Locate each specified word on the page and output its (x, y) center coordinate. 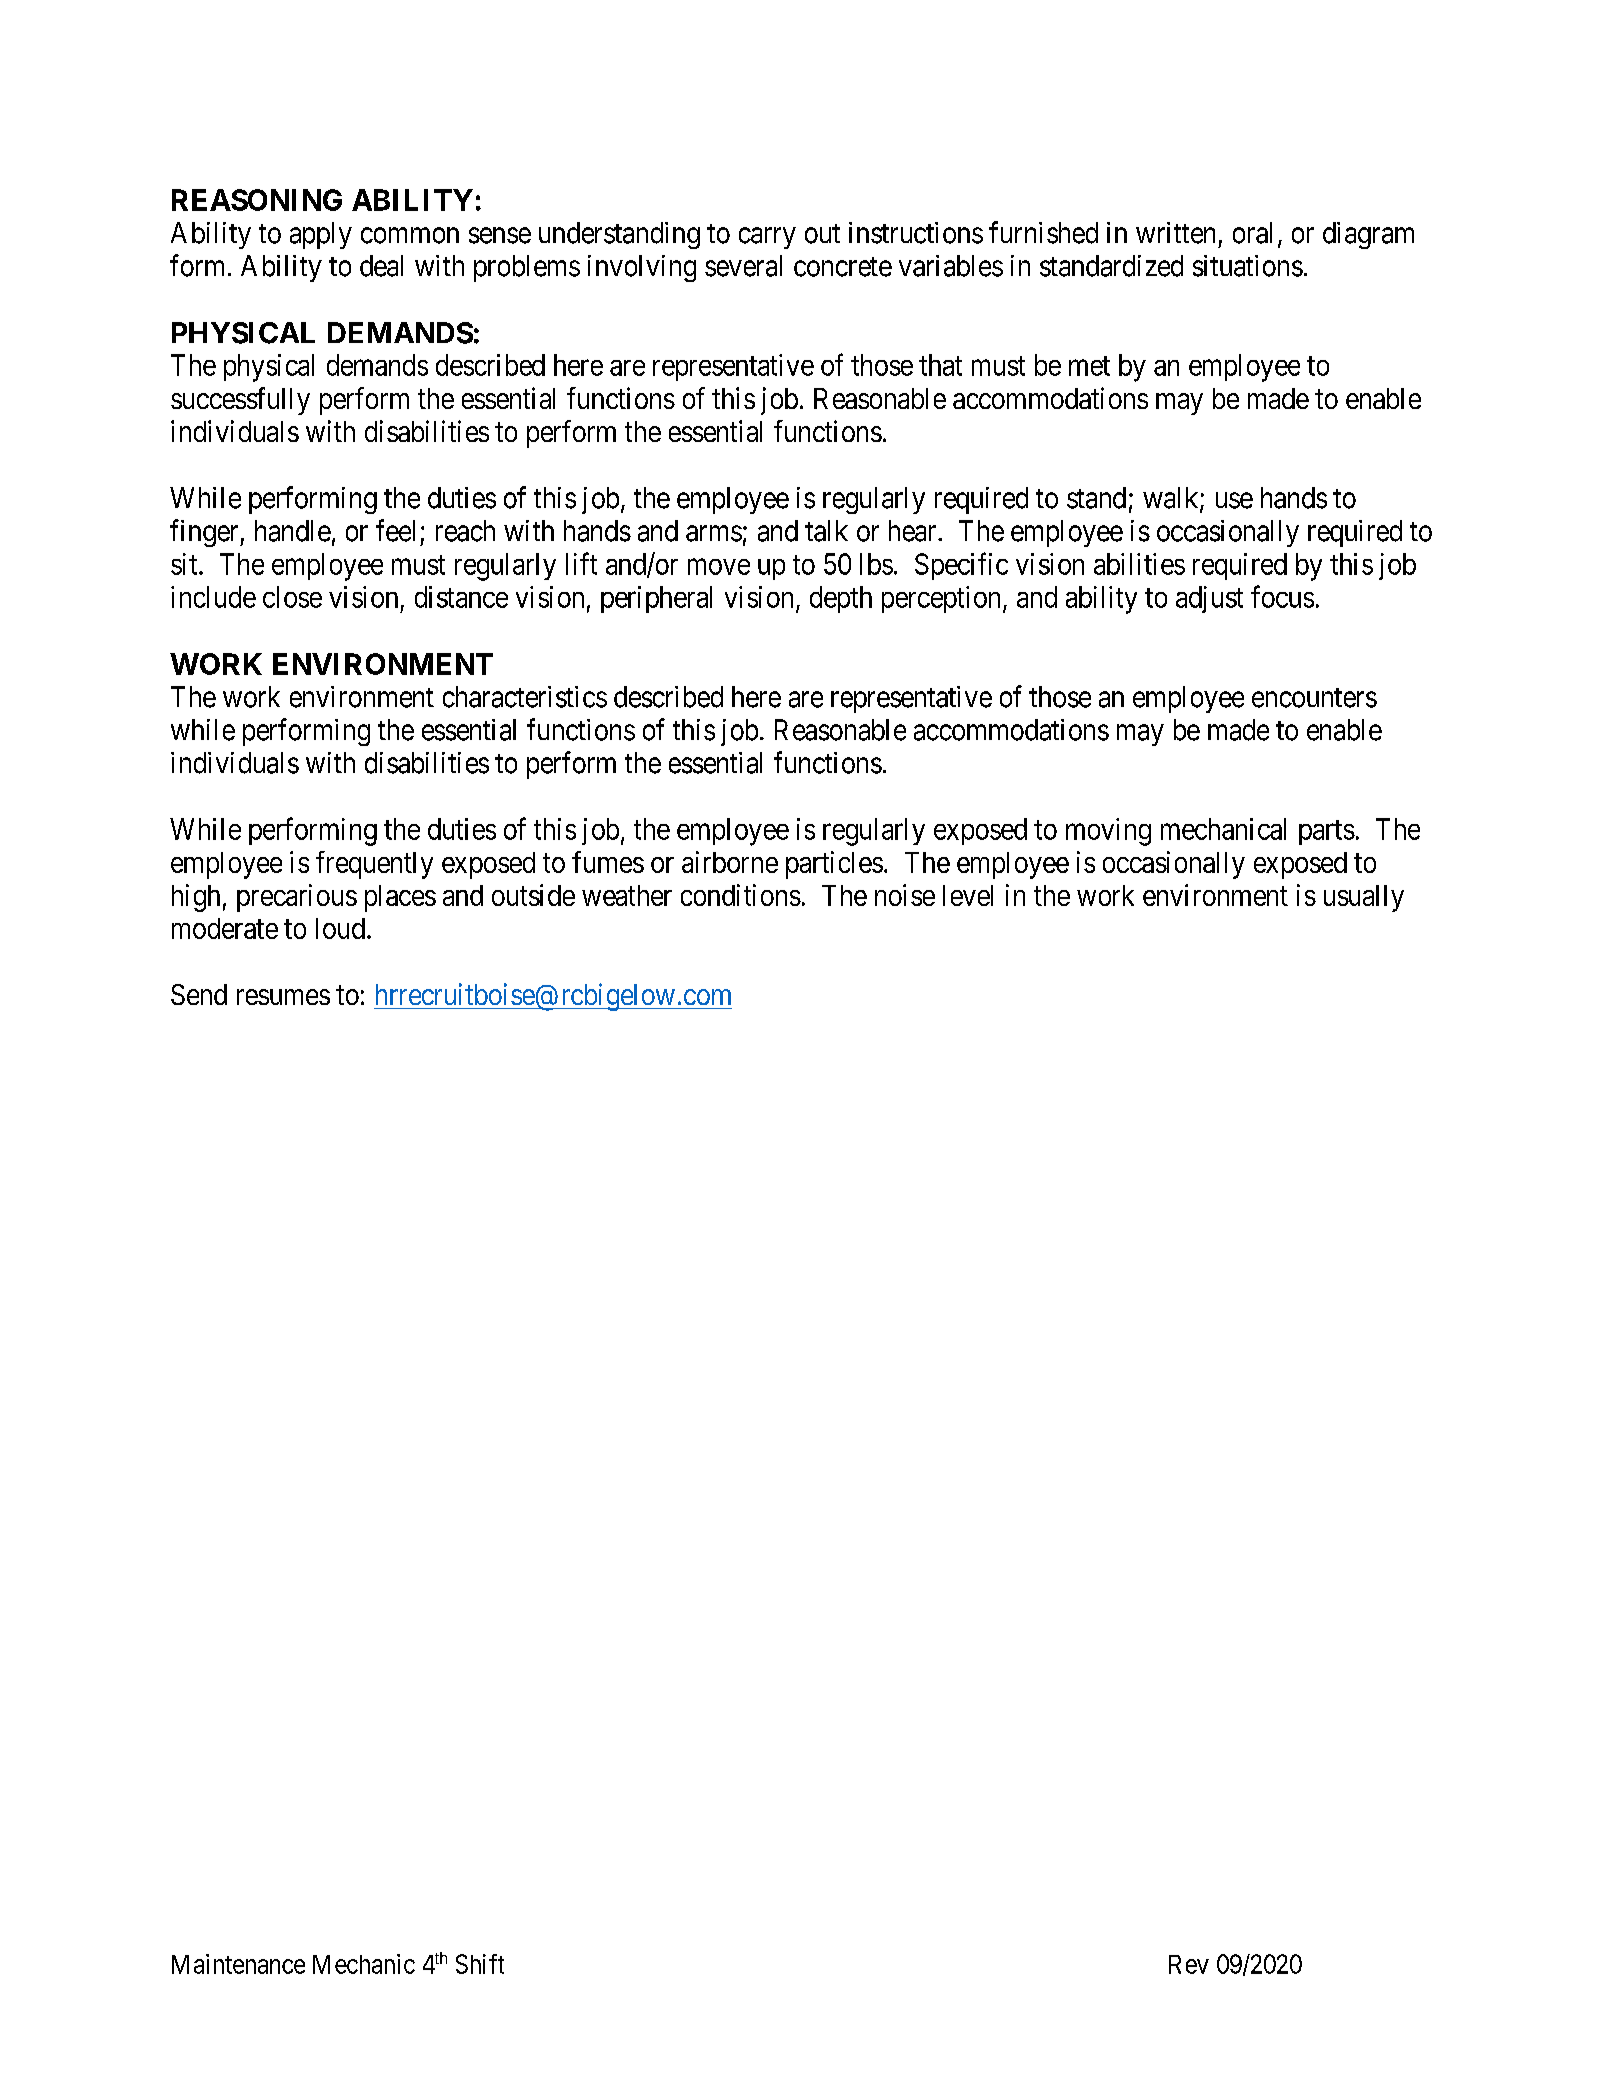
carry (767, 238)
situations (1248, 266)
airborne (730, 862)
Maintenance (238, 1964)
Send (199, 994)
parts (1327, 832)
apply (321, 235)
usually (1364, 898)
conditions (741, 895)
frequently (374, 865)
